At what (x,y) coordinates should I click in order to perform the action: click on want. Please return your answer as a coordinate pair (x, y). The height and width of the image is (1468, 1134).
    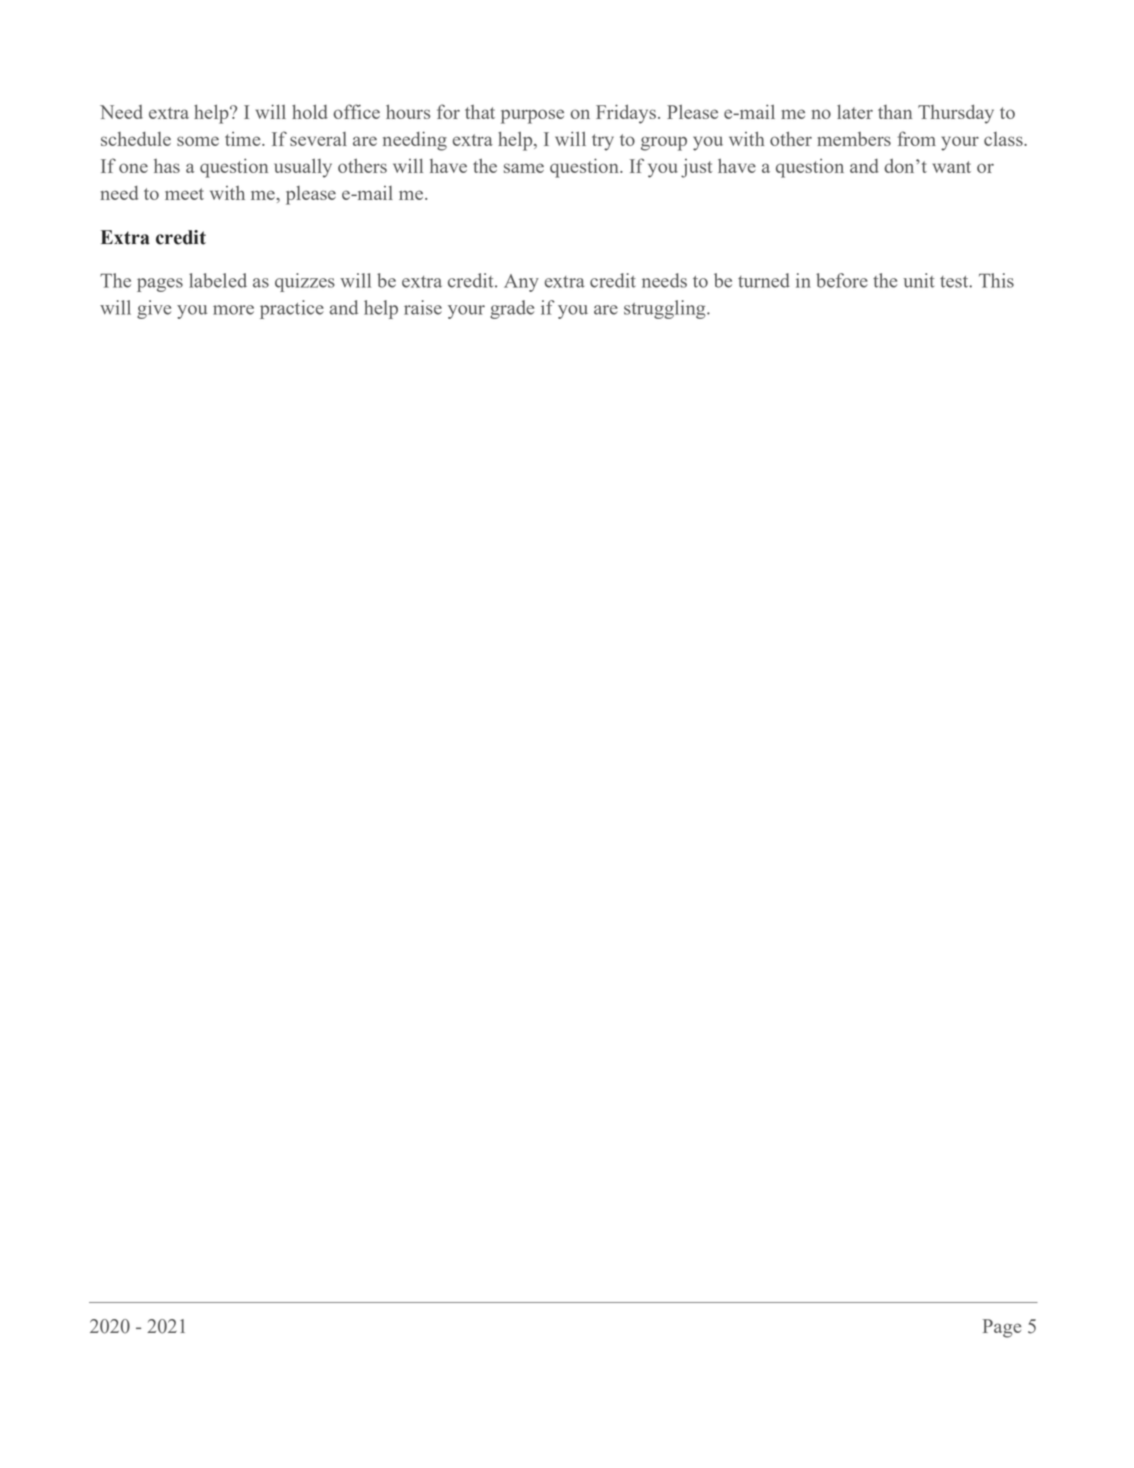
    Looking at the image, I should click on (951, 167).
